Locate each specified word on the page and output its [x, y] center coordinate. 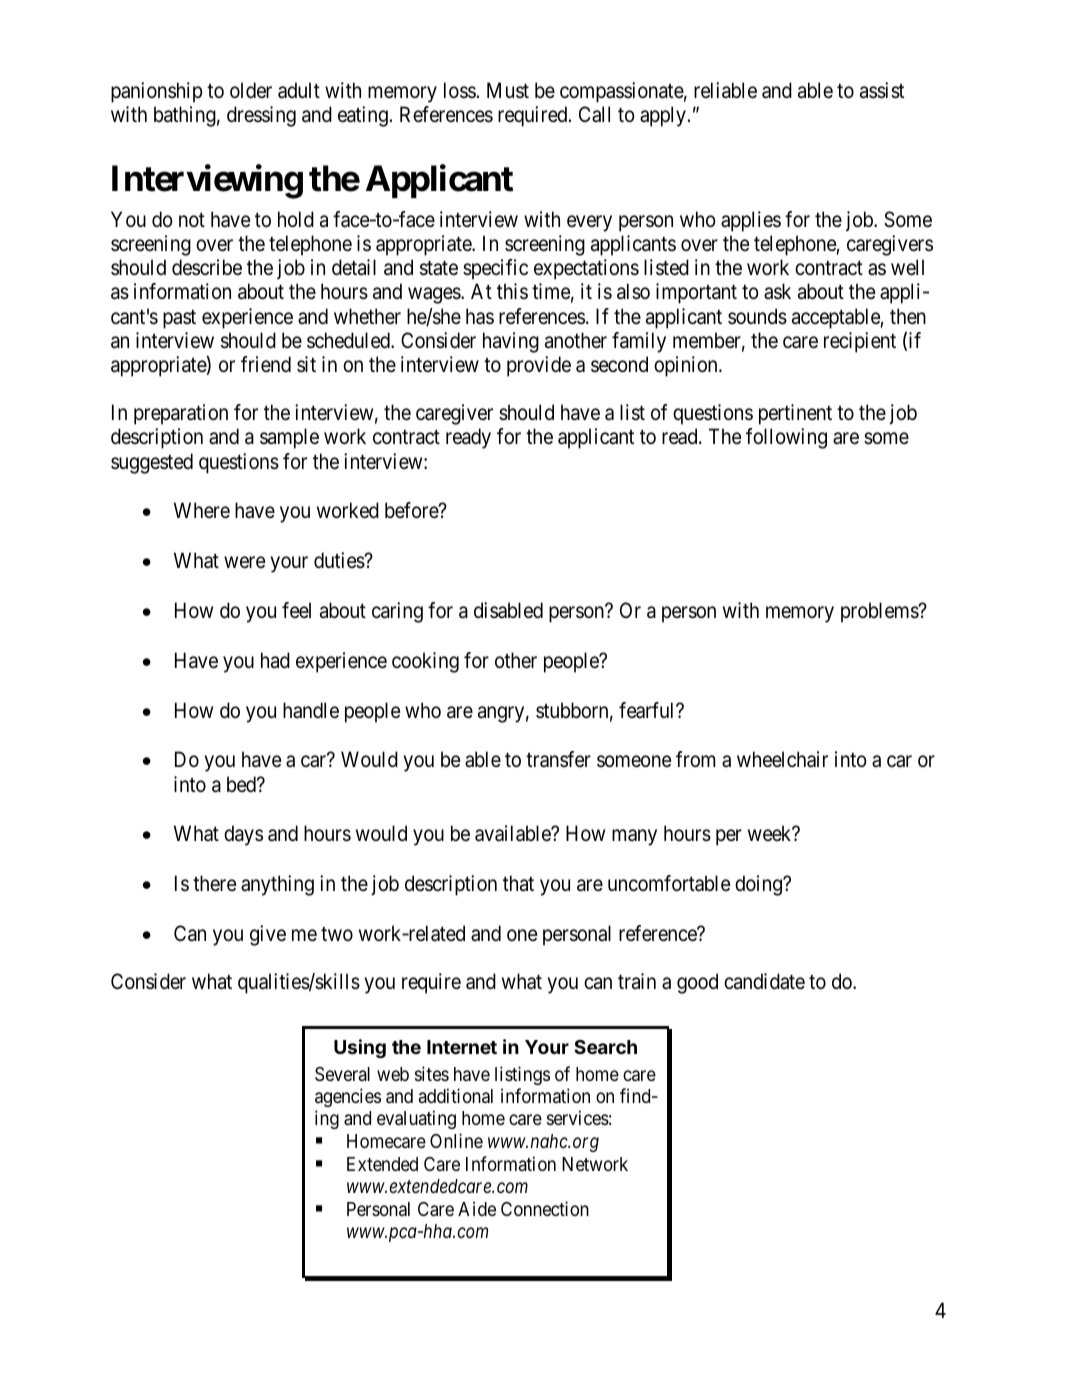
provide [539, 366]
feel [296, 610]
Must [508, 90]
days [243, 835]
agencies [348, 1097]
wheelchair [782, 759]
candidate [764, 981]
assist [882, 90]
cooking [425, 662]
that [518, 883]
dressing [261, 116]
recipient [860, 342]
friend [266, 364]
